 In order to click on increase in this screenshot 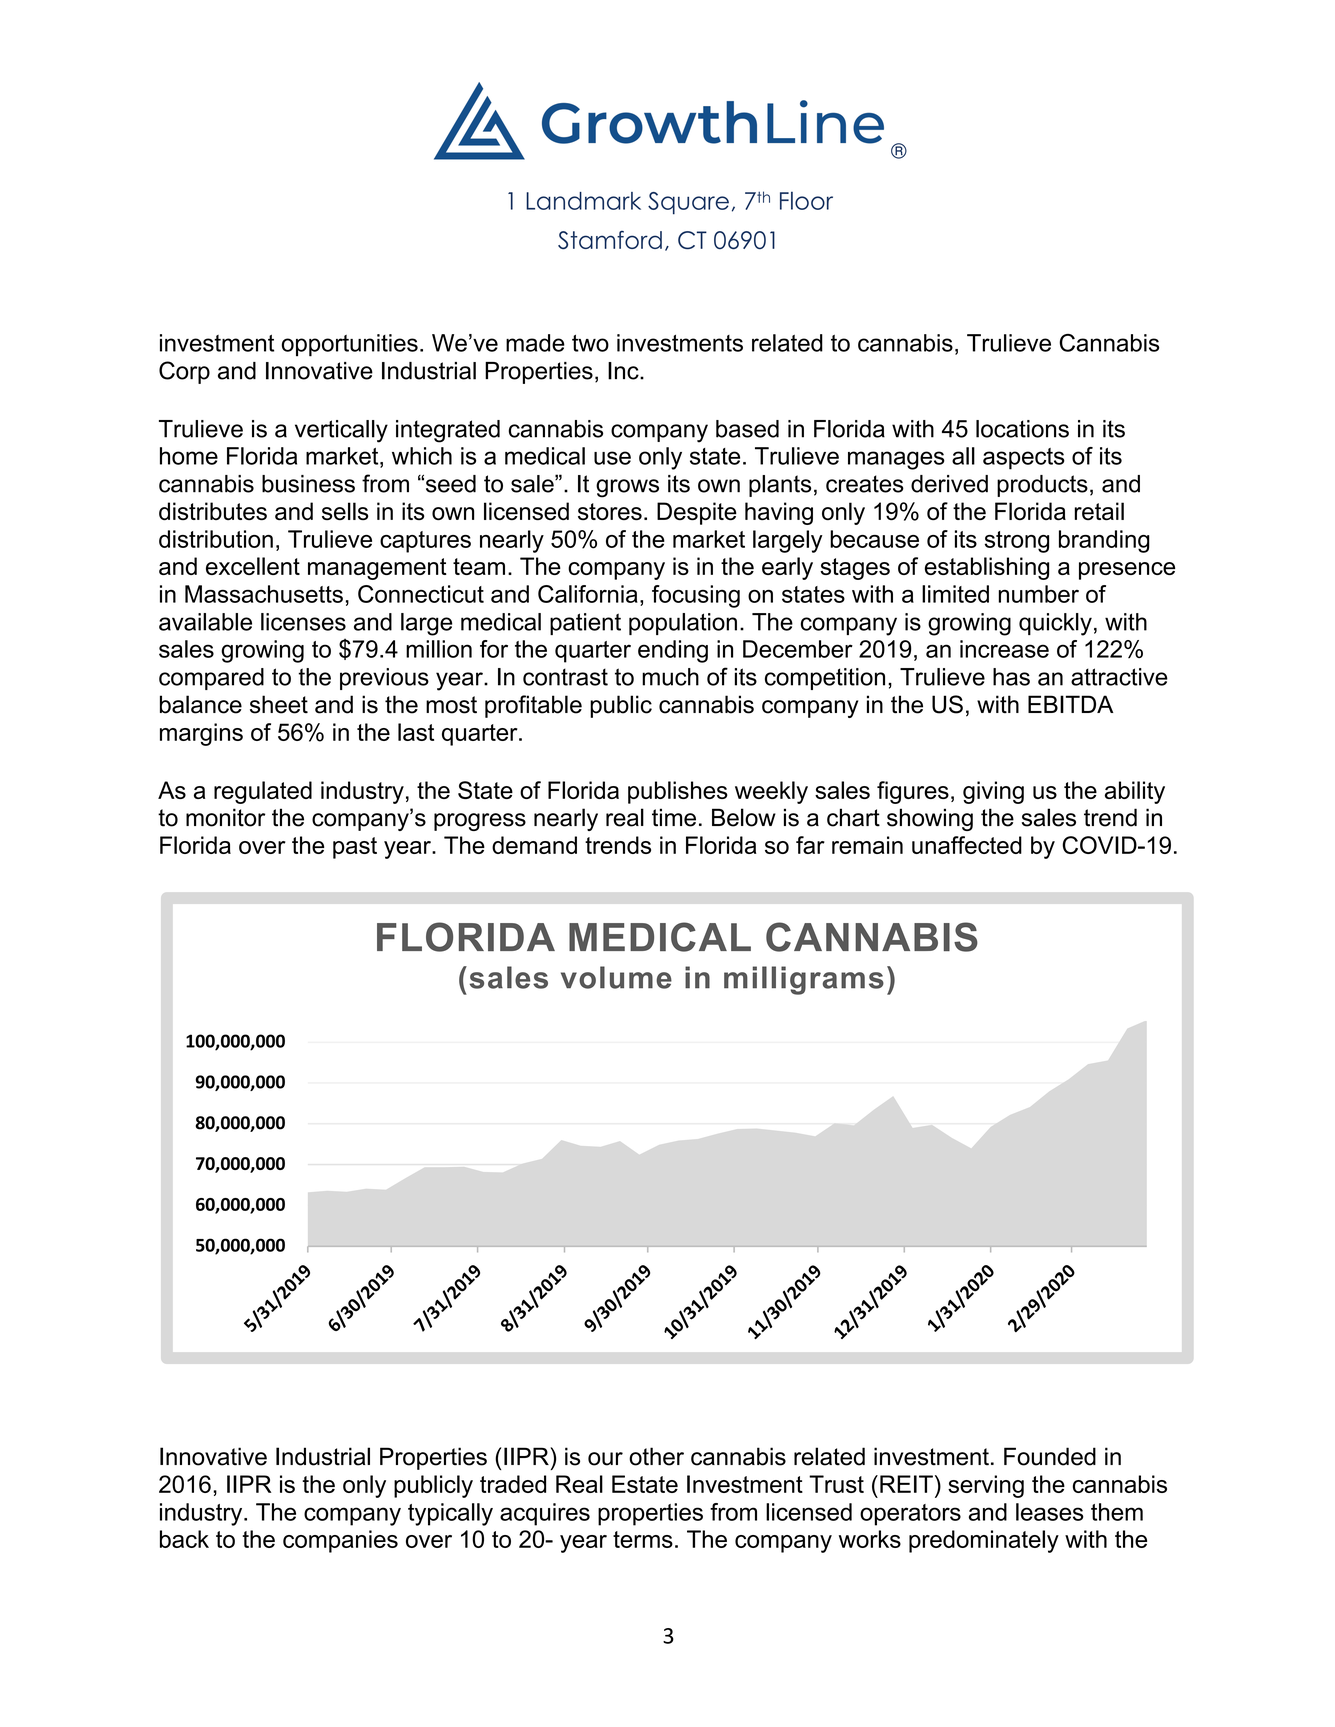, I will do `click(1004, 649)`.
